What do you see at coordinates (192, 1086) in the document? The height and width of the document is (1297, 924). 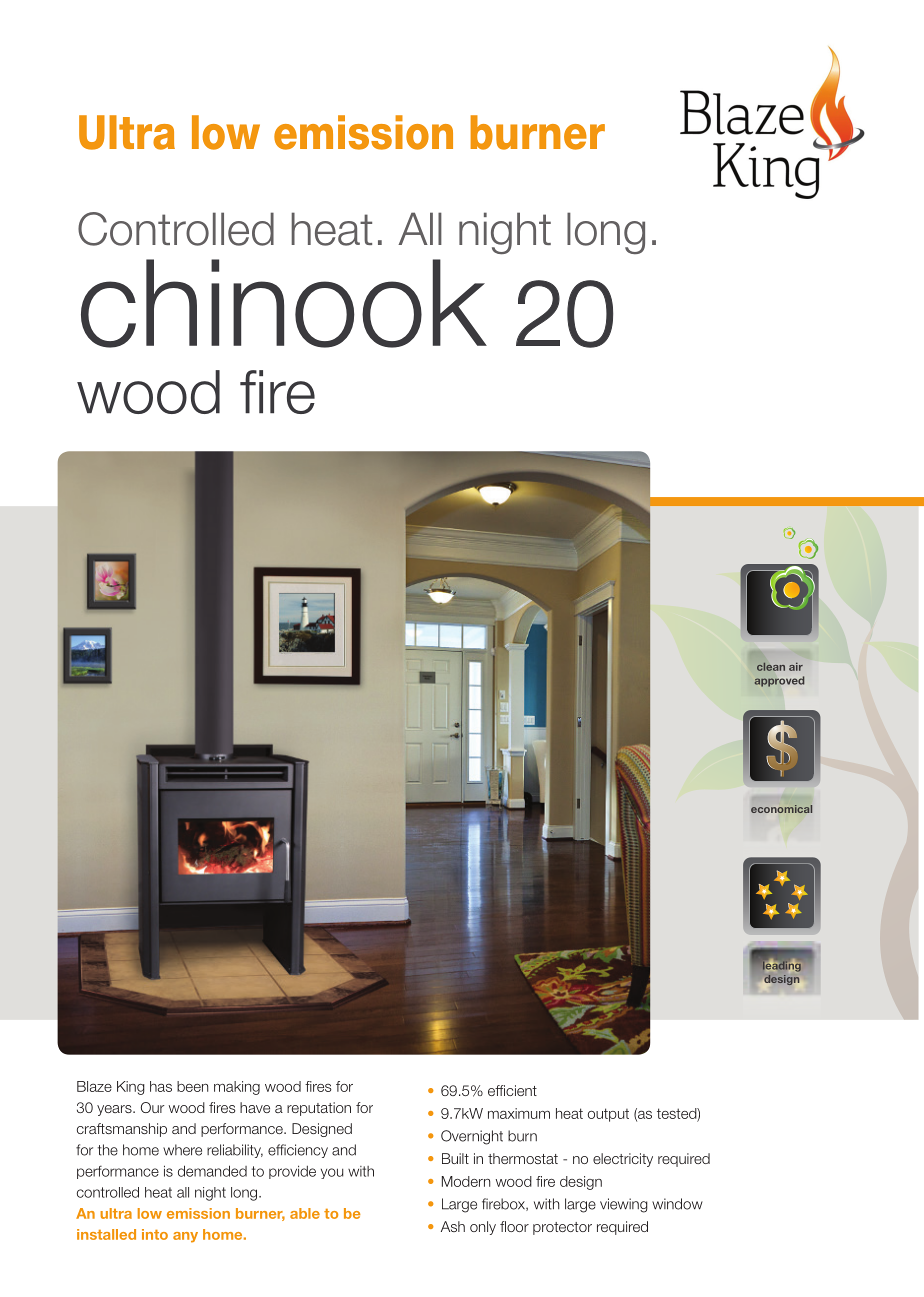 I see `been` at bounding box center [192, 1086].
